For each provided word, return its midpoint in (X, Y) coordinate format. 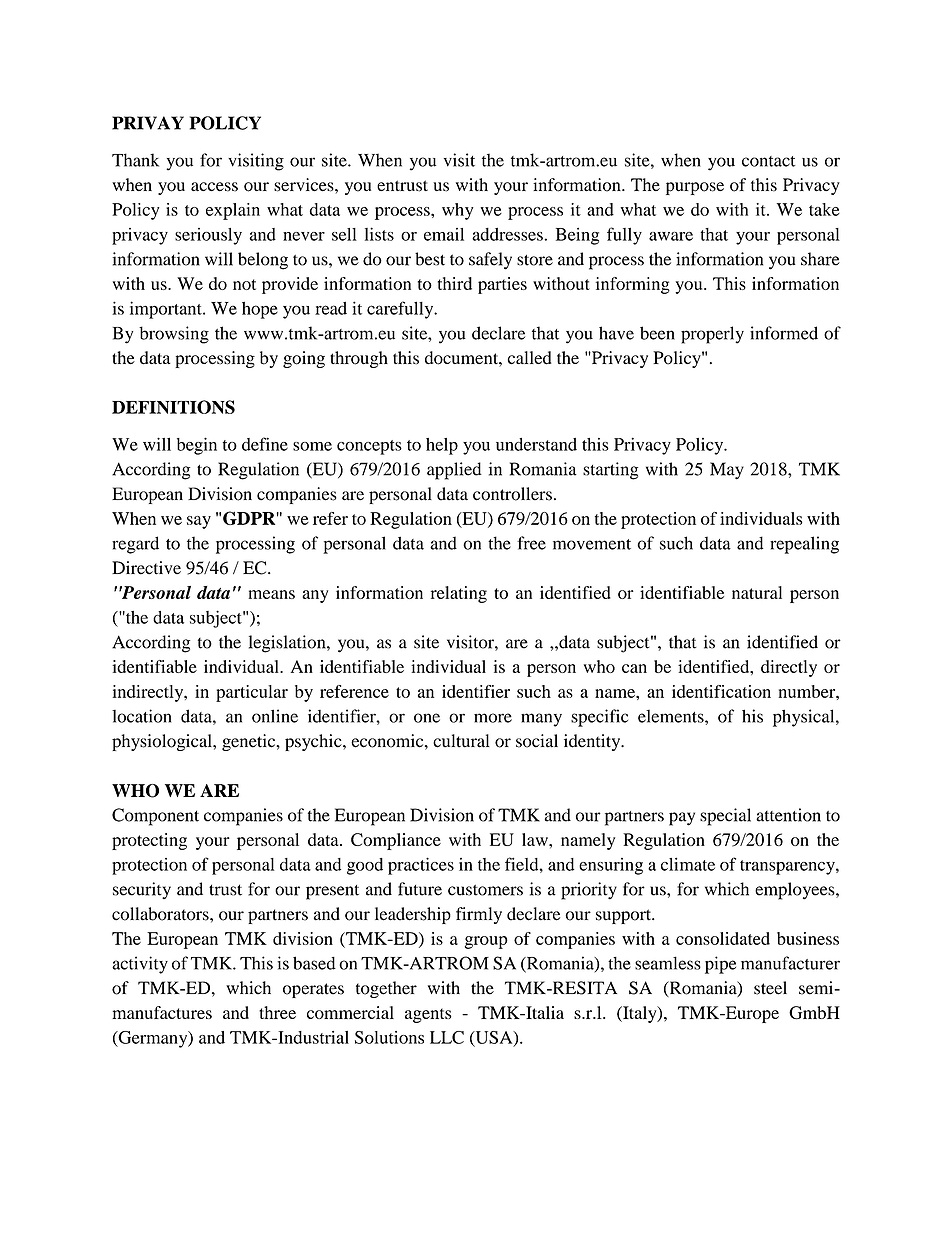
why (457, 211)
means (271, 594)
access (214, 187)
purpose (695, 188)
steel (770, 988)
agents (428, 1015)
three (277, 1012)
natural (757, 592)
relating (459, 594)
